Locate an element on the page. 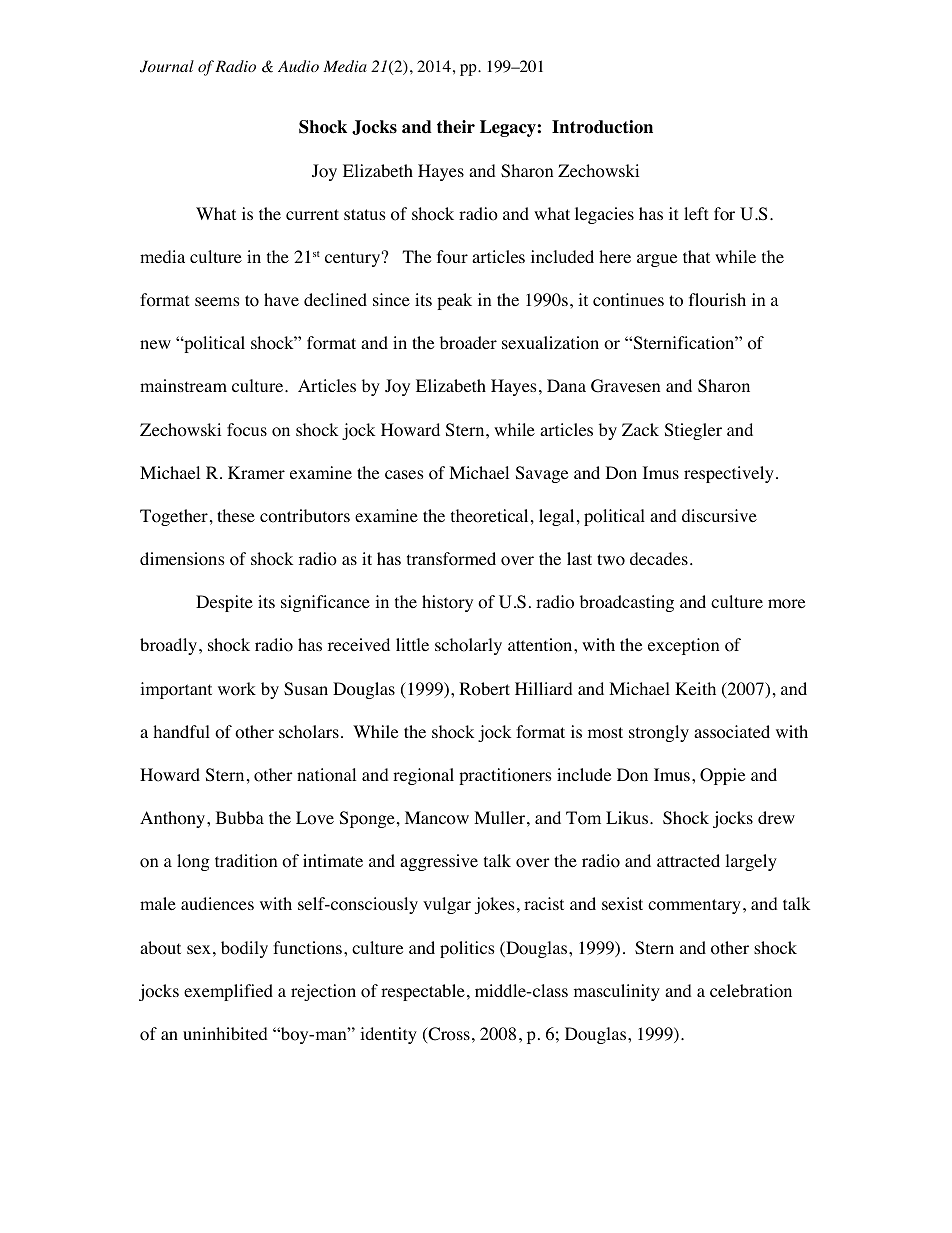 The height and width of the page is (1233, 952). seems is located at coordinates (217, 301).
